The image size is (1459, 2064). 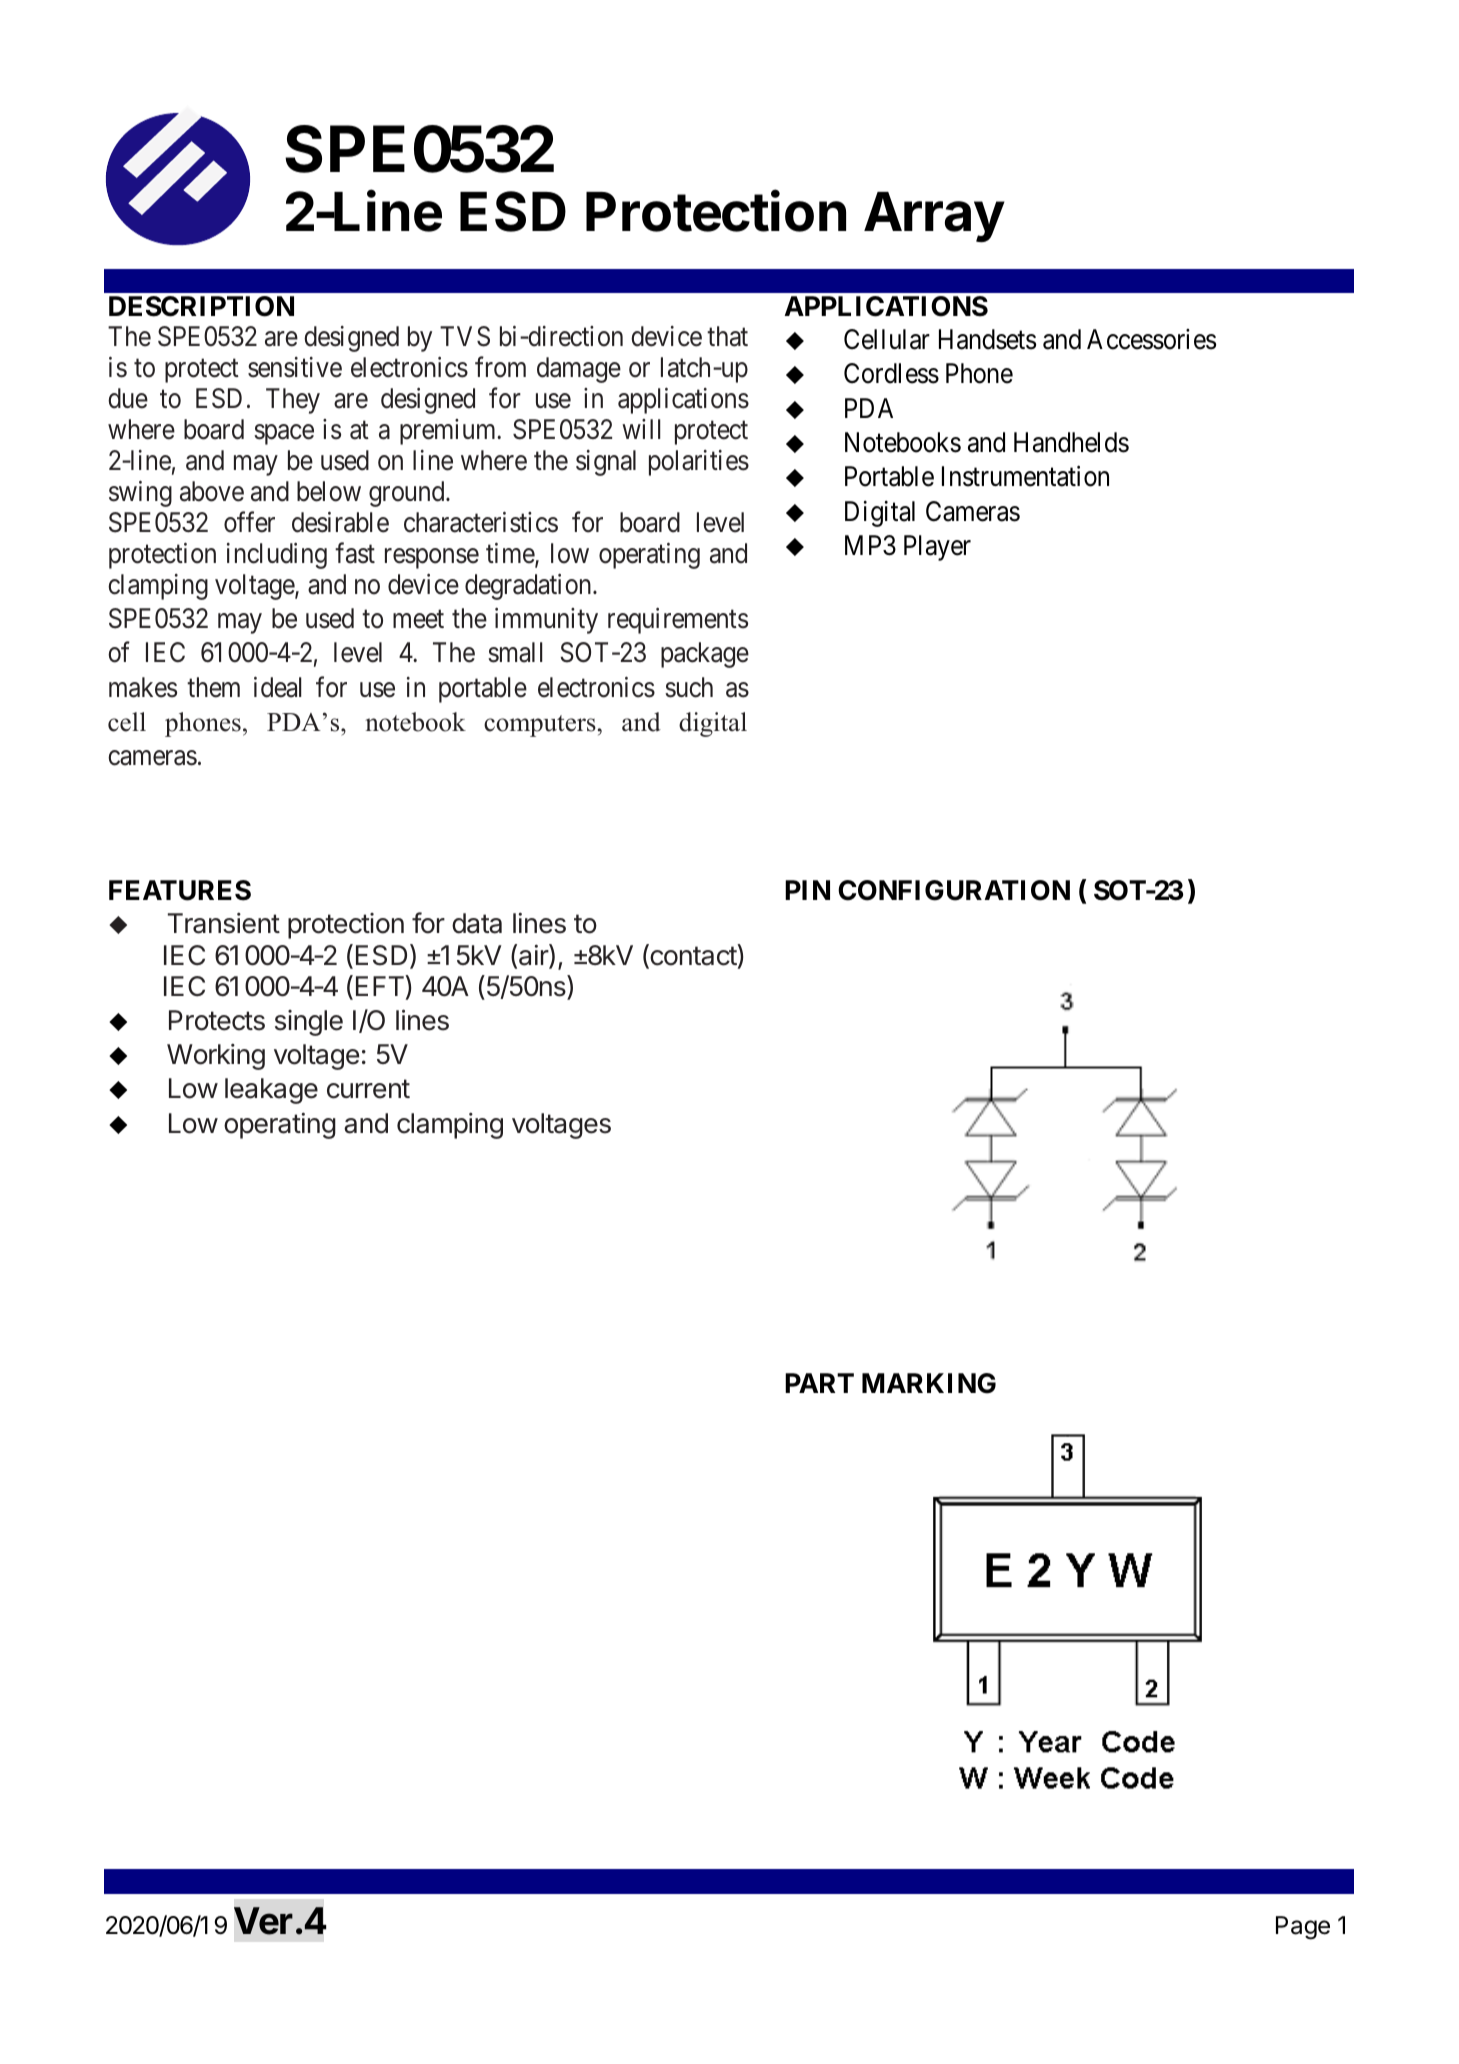 What do you see at coordinates (1151, 339) in the screenshot?
I see `Accessories` at bounding box center [1151, 339].
